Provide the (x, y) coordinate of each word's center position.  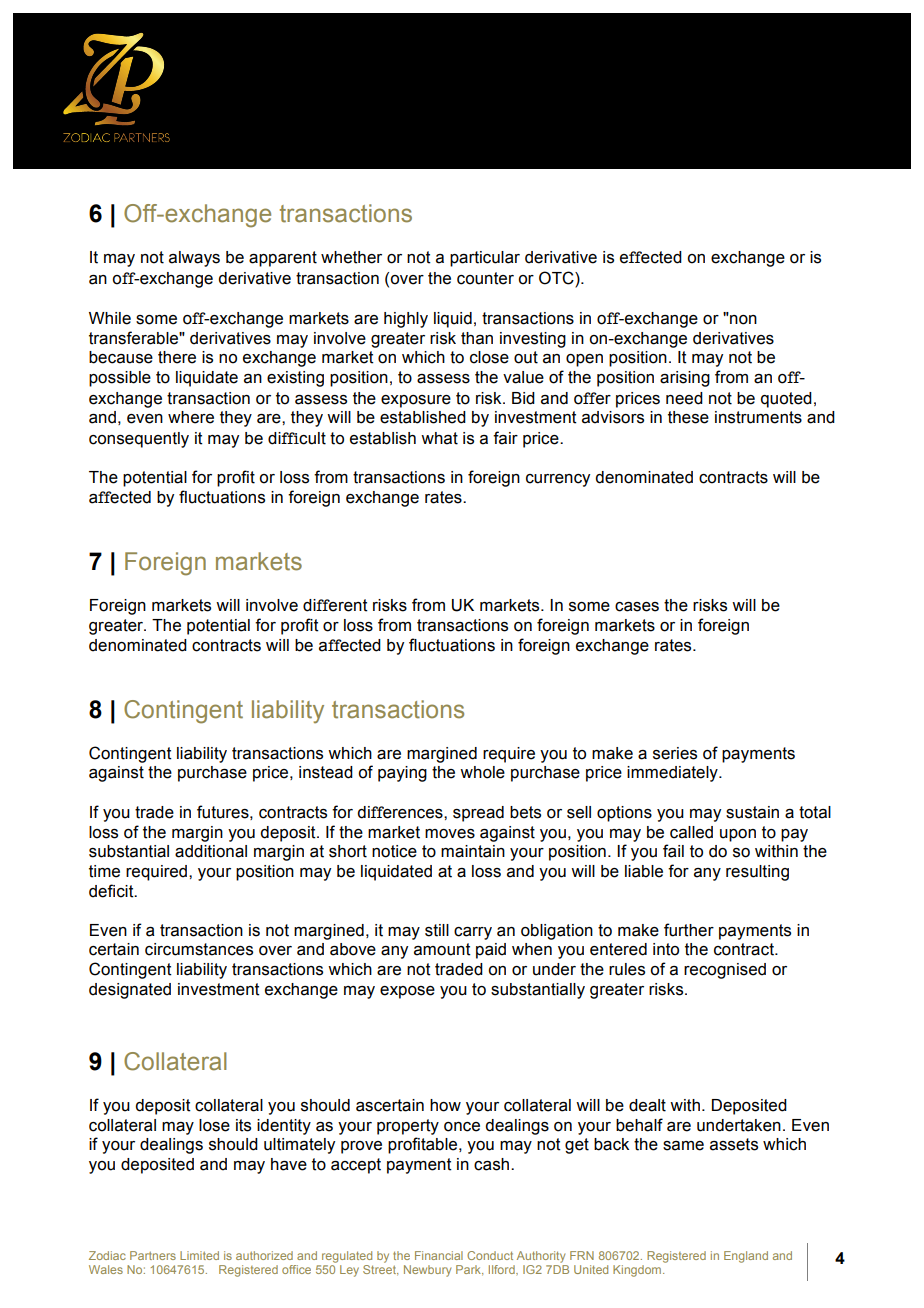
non (742, 318)
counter (485, 278)
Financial (439, 1255)
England (746, 1257)
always (194, 259)
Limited (199, 1255)
